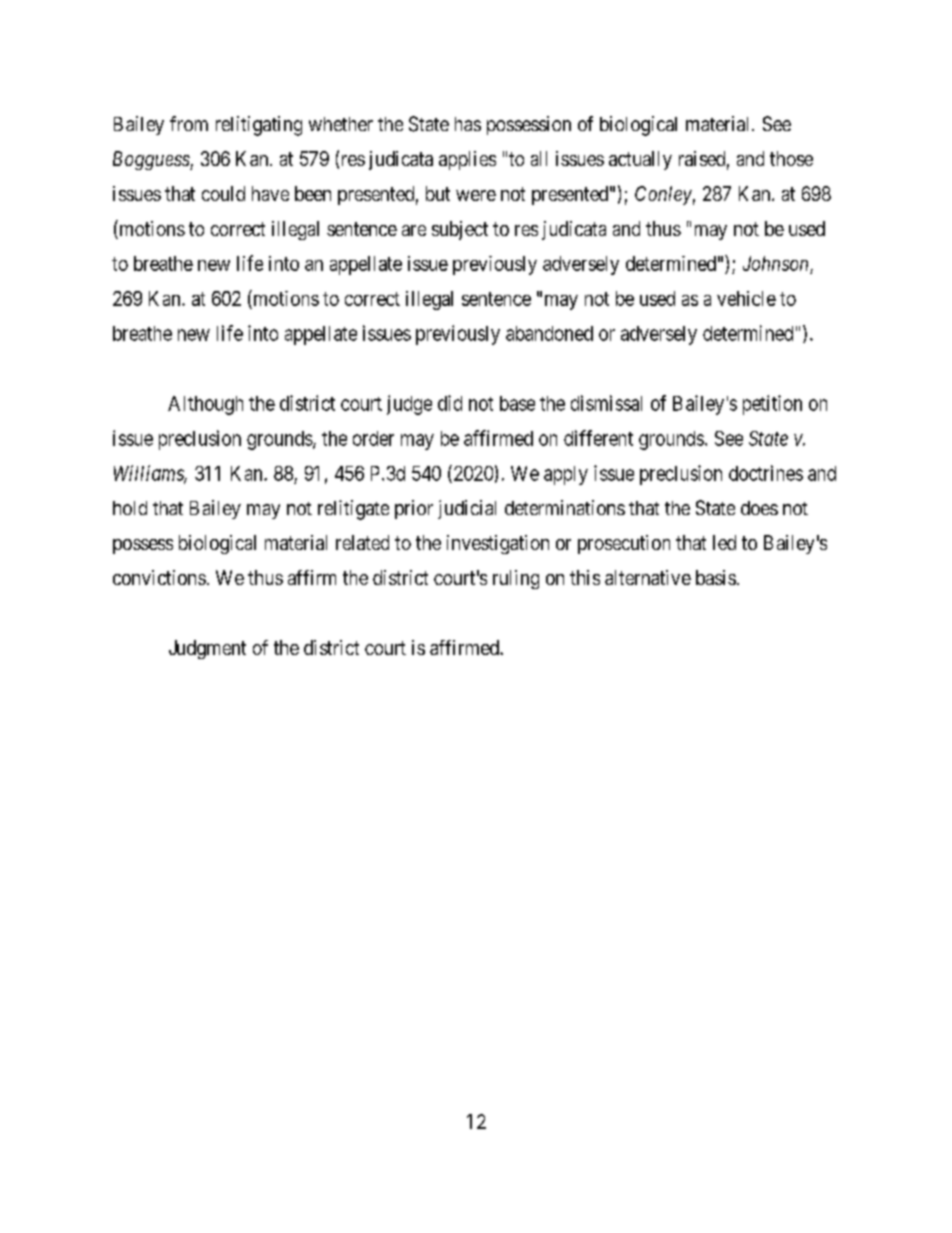  I want to click on basis, so click(716, 577).
